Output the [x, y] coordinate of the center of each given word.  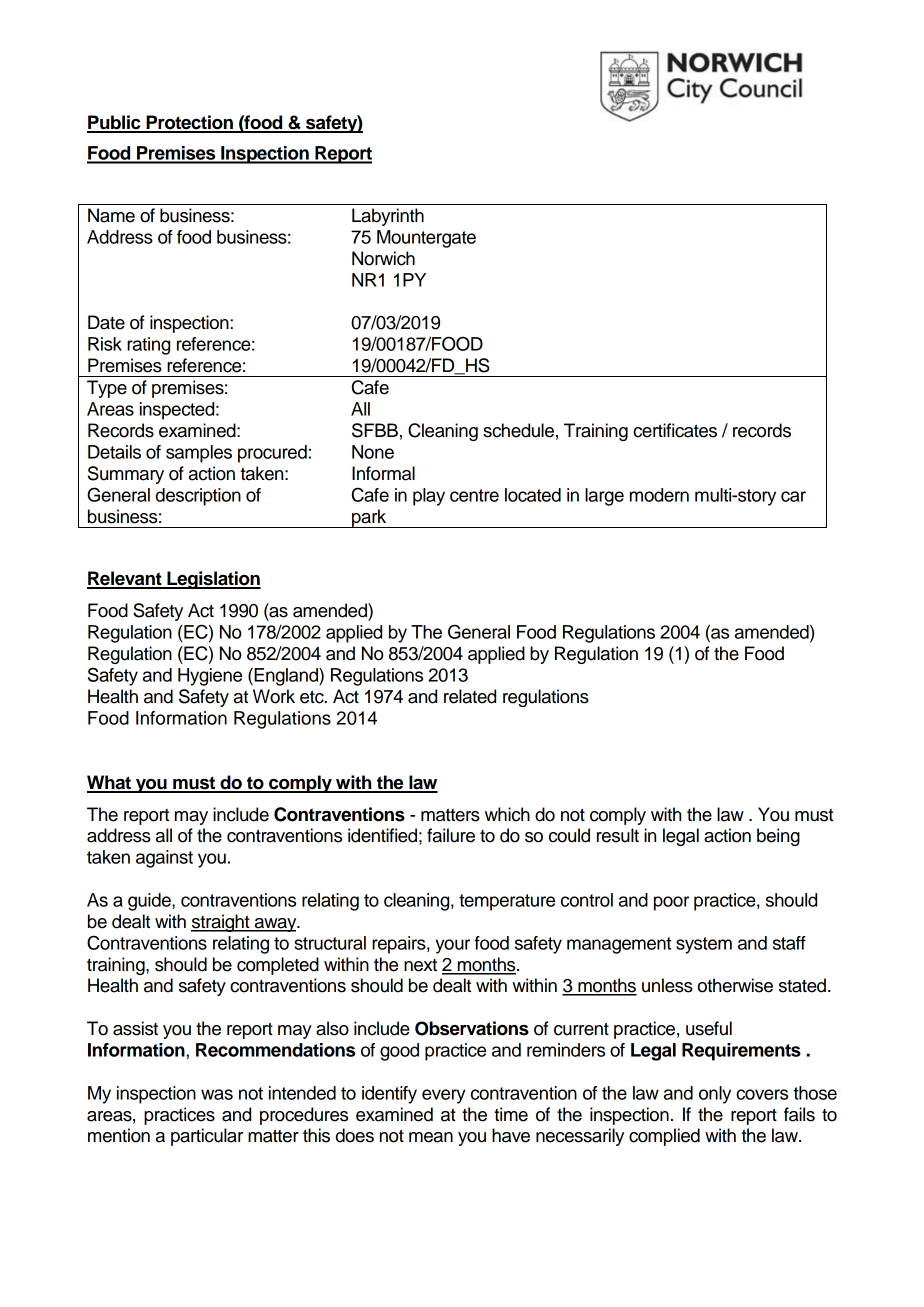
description [198, 497]
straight [221, 923]
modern [659, 495]
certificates [675, 430]
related [470, 696]
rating [148, 346]
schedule [518, 430]
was [217, 1094]
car [793, 496]
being [778, 837]
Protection [189, 123]
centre [474, 495]
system [704, 945]
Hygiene [210, 677]
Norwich [383, 258]
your [452, 946]
